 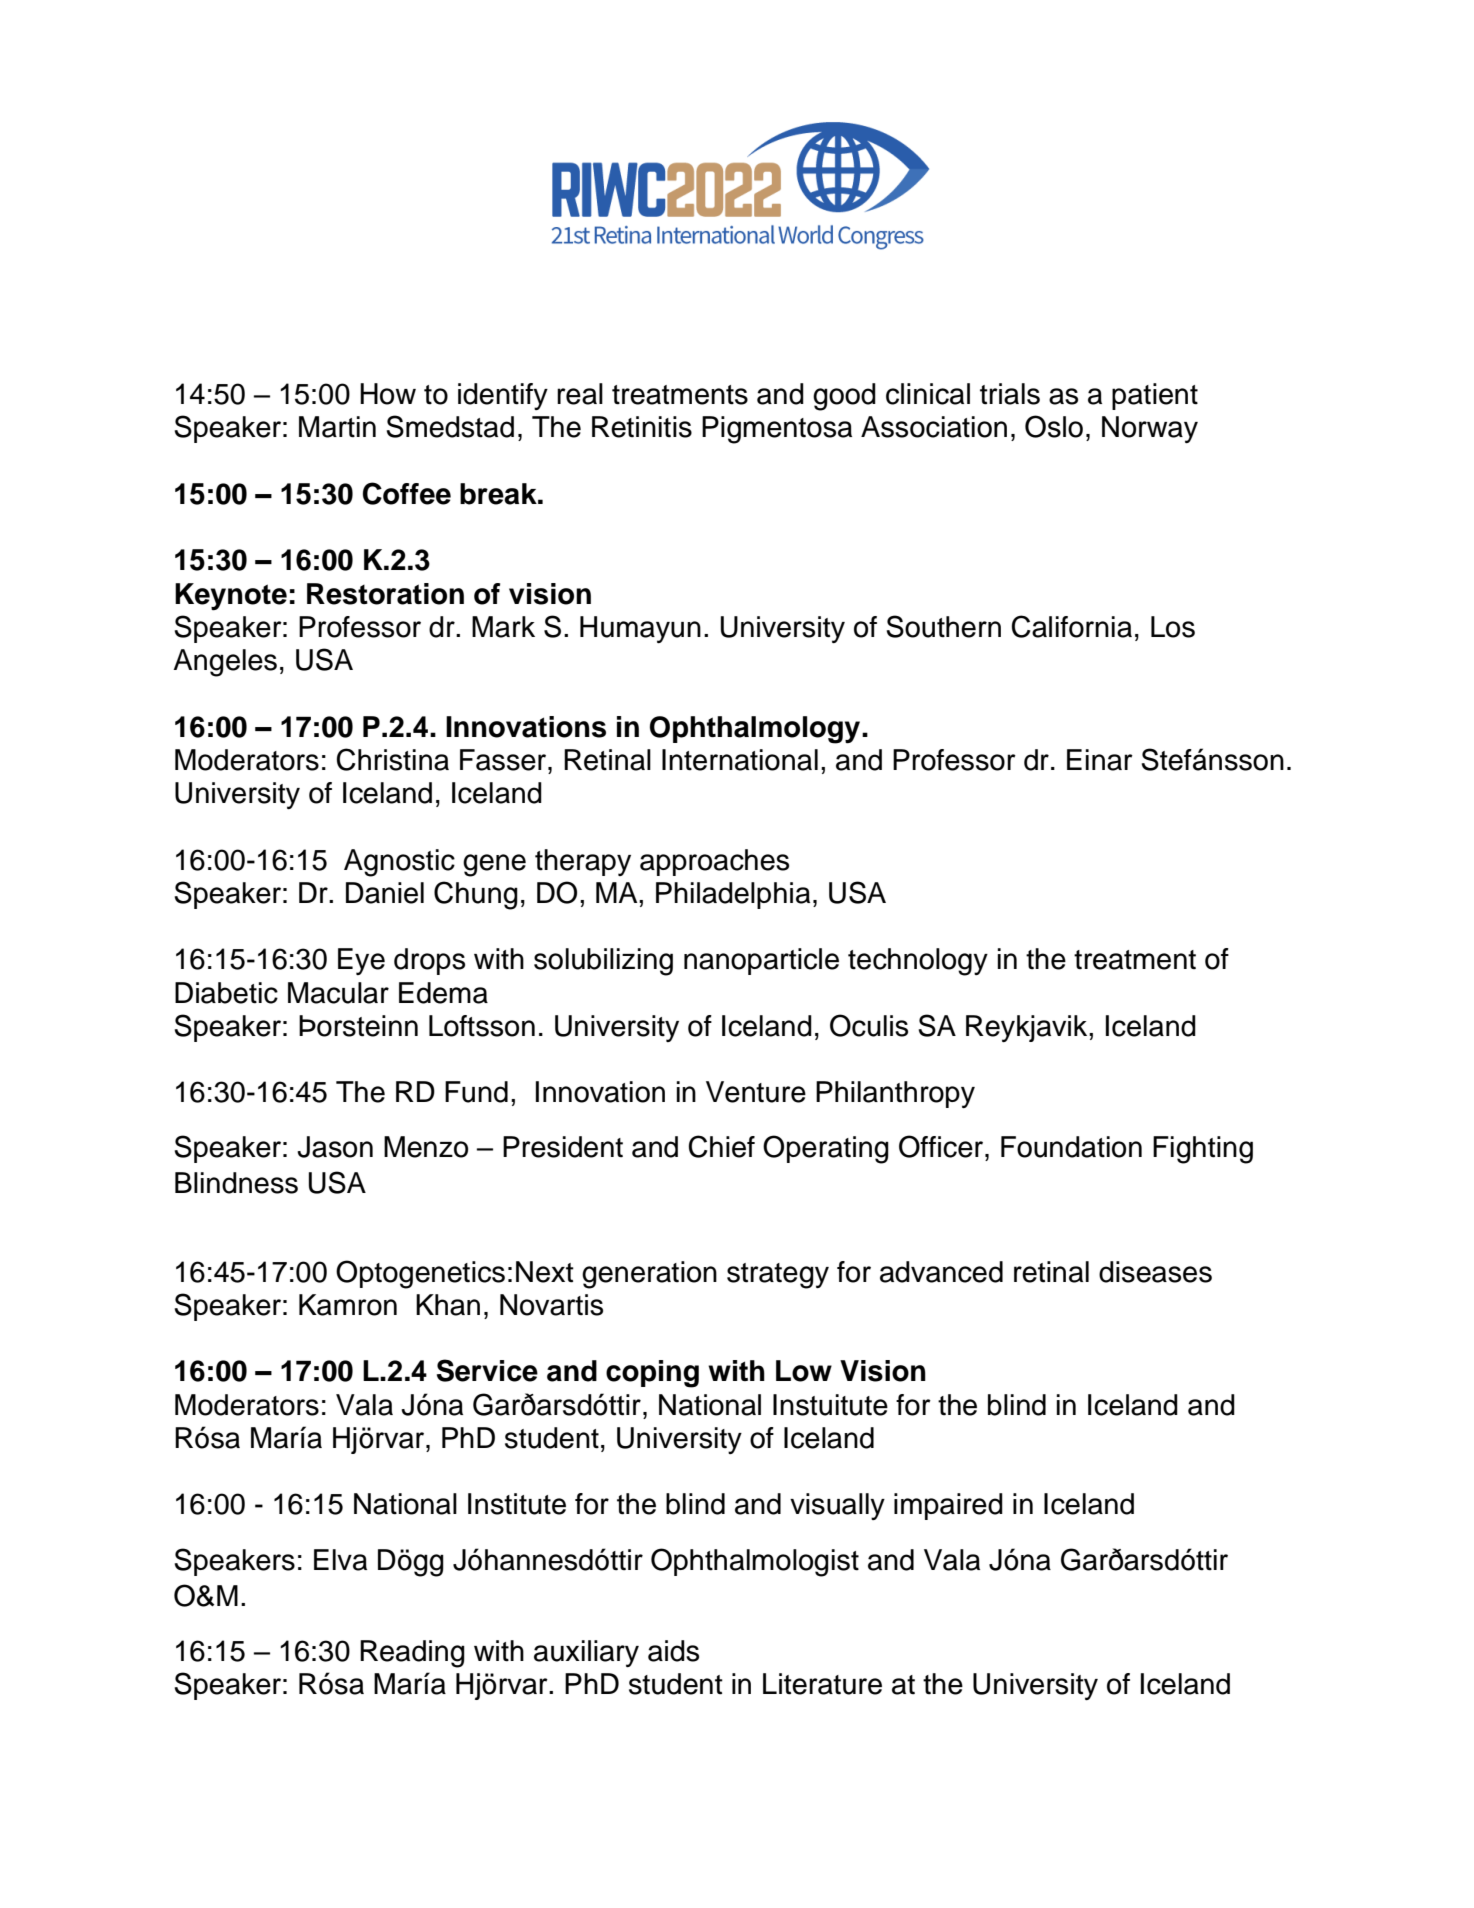 I want to click on California, so click(x=1072, y=626).
